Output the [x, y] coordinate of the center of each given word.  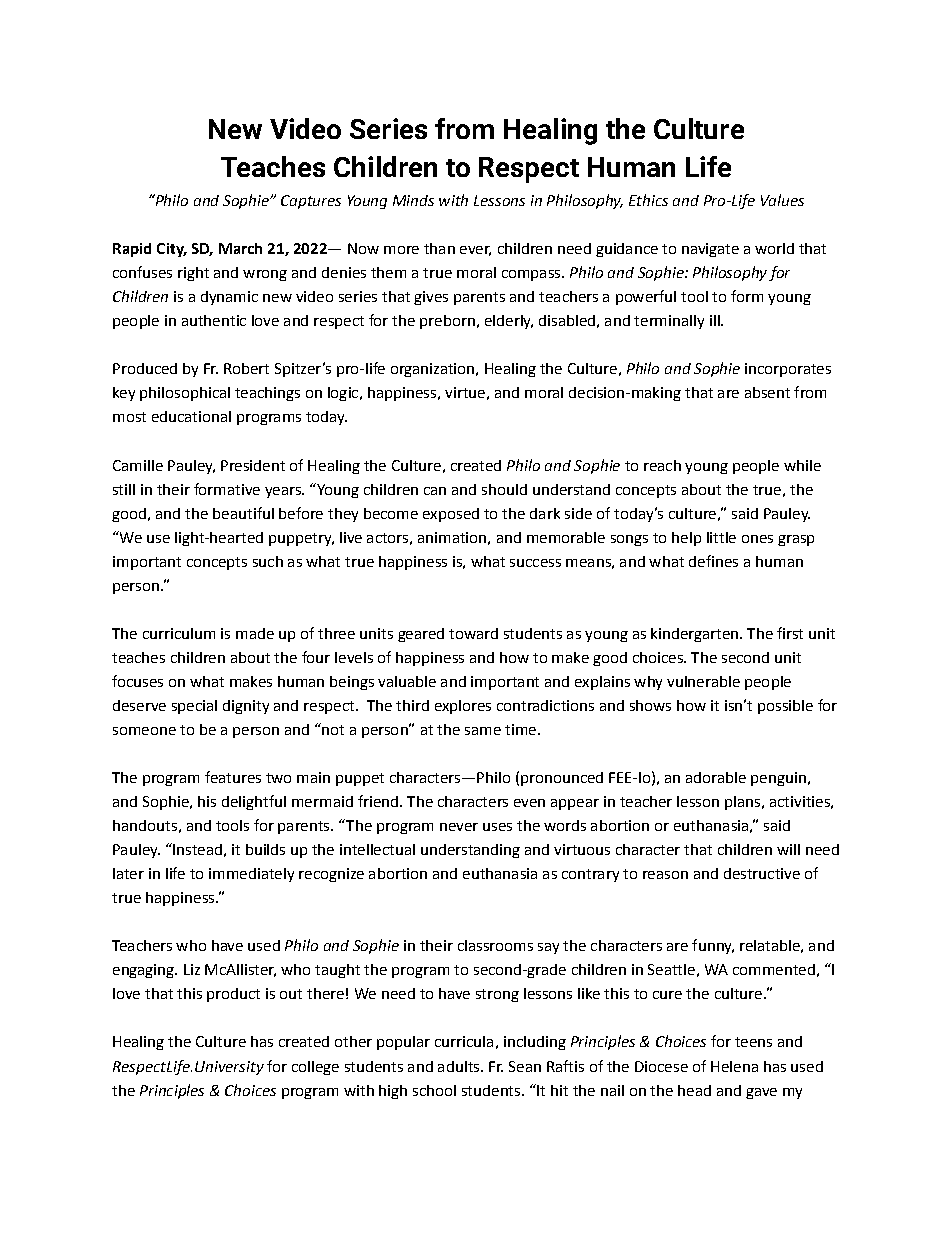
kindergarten [694, 635]
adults [460, 1066]
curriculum [179, 633]
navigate [710, 250]
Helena [734, 1066]
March [240, 248]
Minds [413, 200]
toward [473, 633]
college [315, 1068]
